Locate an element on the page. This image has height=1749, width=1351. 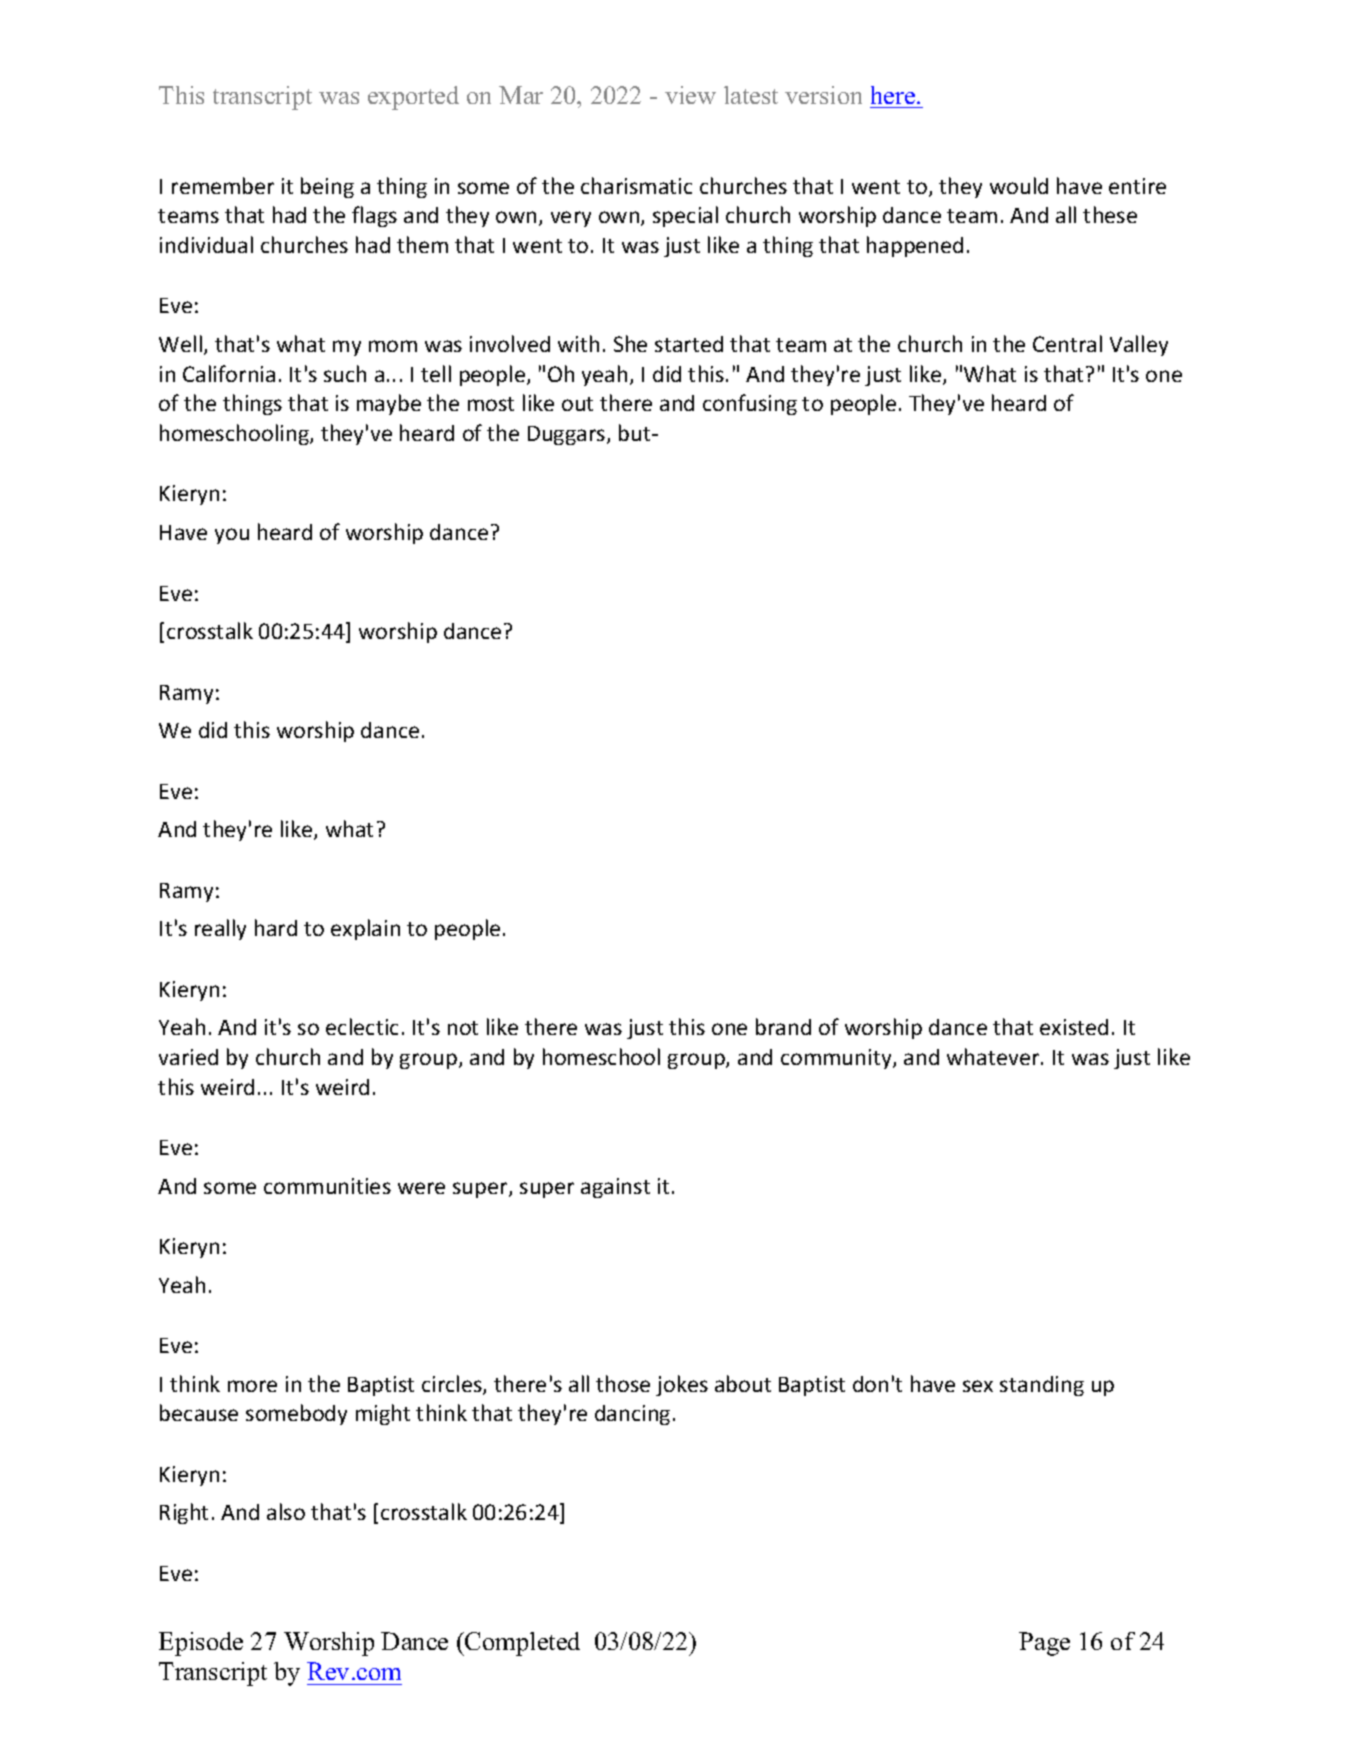
would is located at coordinates (1019, 185).
